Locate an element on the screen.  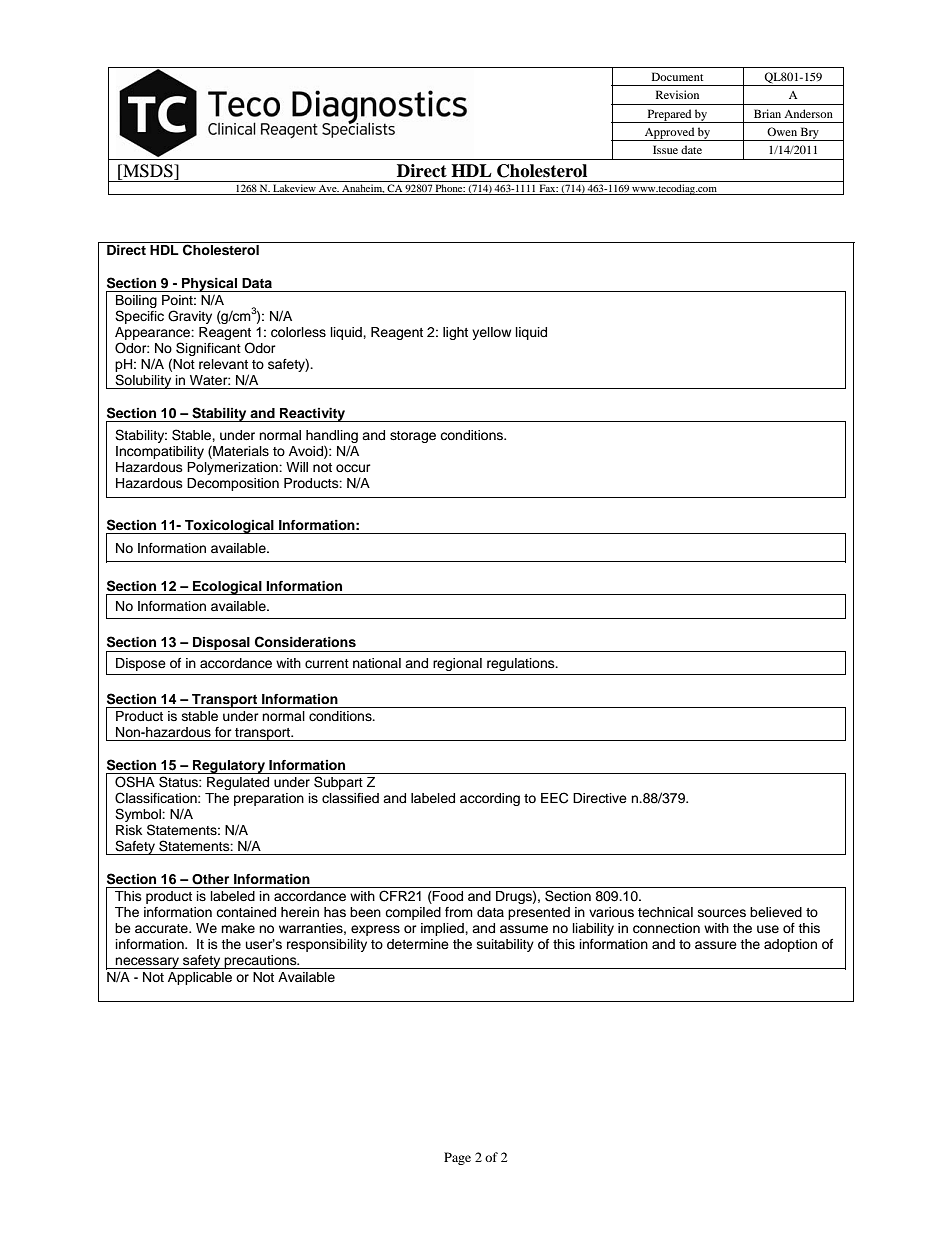
according is located at coordinates (490, 799).
